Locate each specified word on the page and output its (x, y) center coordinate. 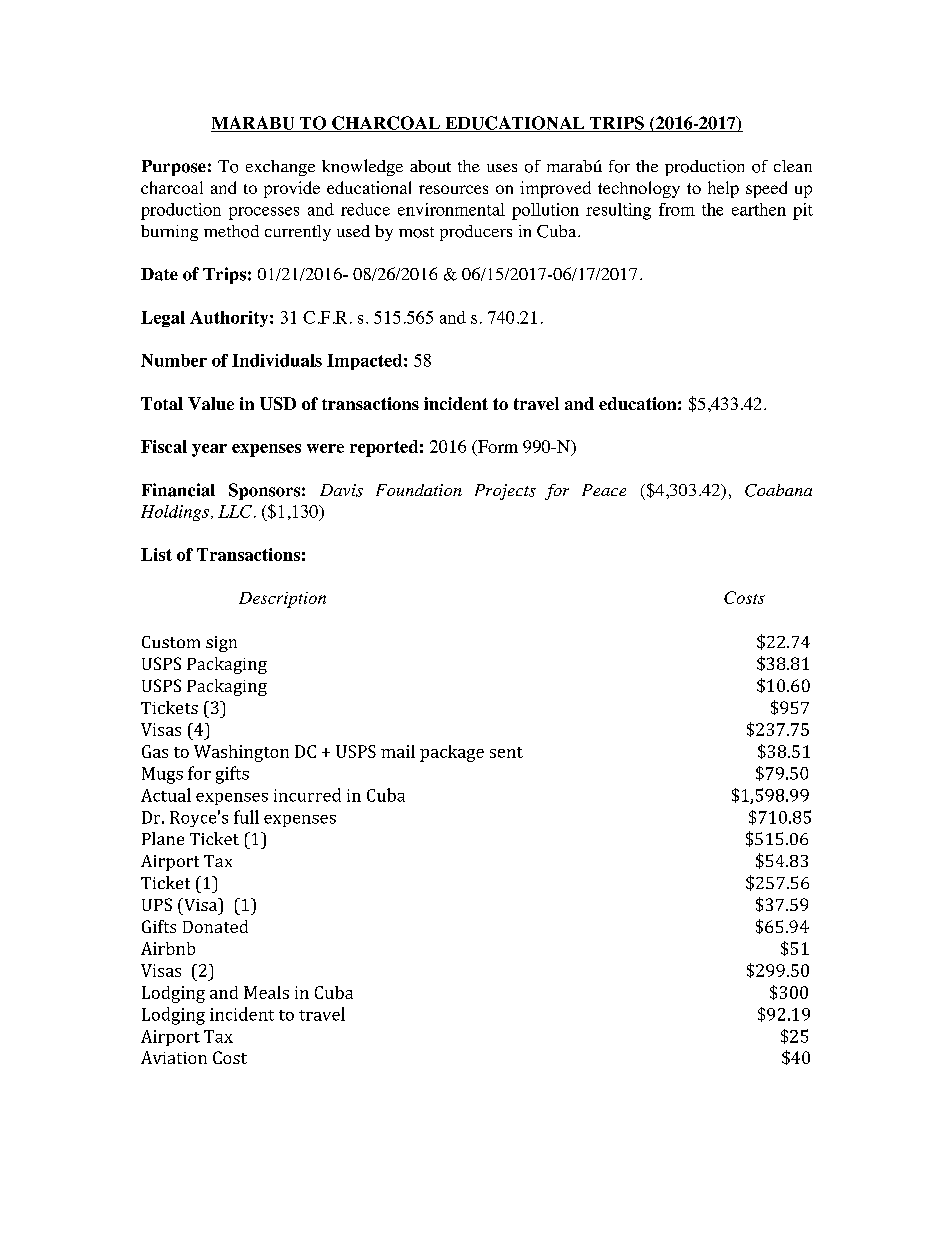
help (723, 189)
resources (453, 189)
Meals (266, 992)
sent (506, 752)
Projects (505, 492)
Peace (604, 490)
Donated (215, 926)
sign (221, 644)
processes (264, 213)
